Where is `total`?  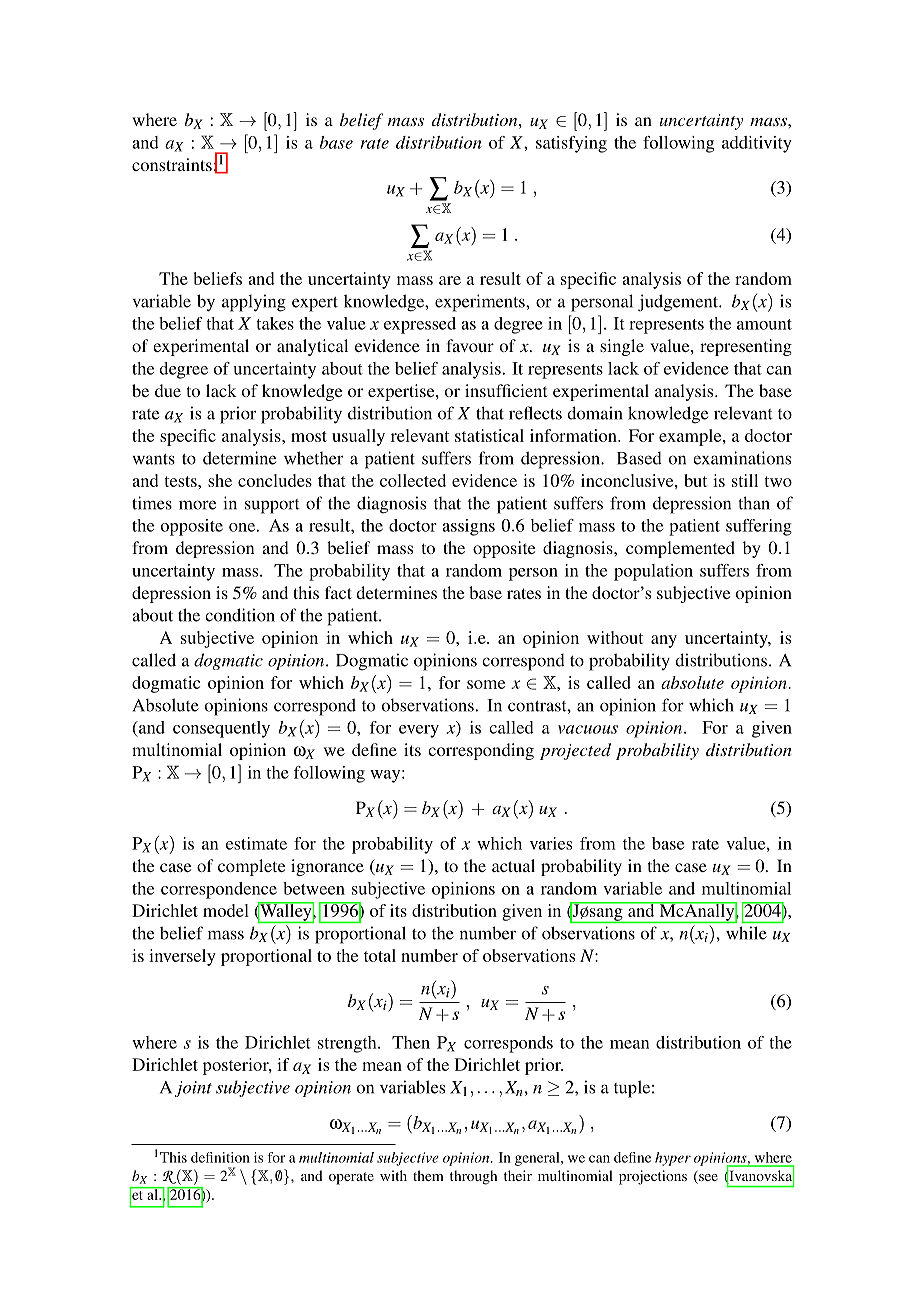
total is located at coordinates (380, 955).
